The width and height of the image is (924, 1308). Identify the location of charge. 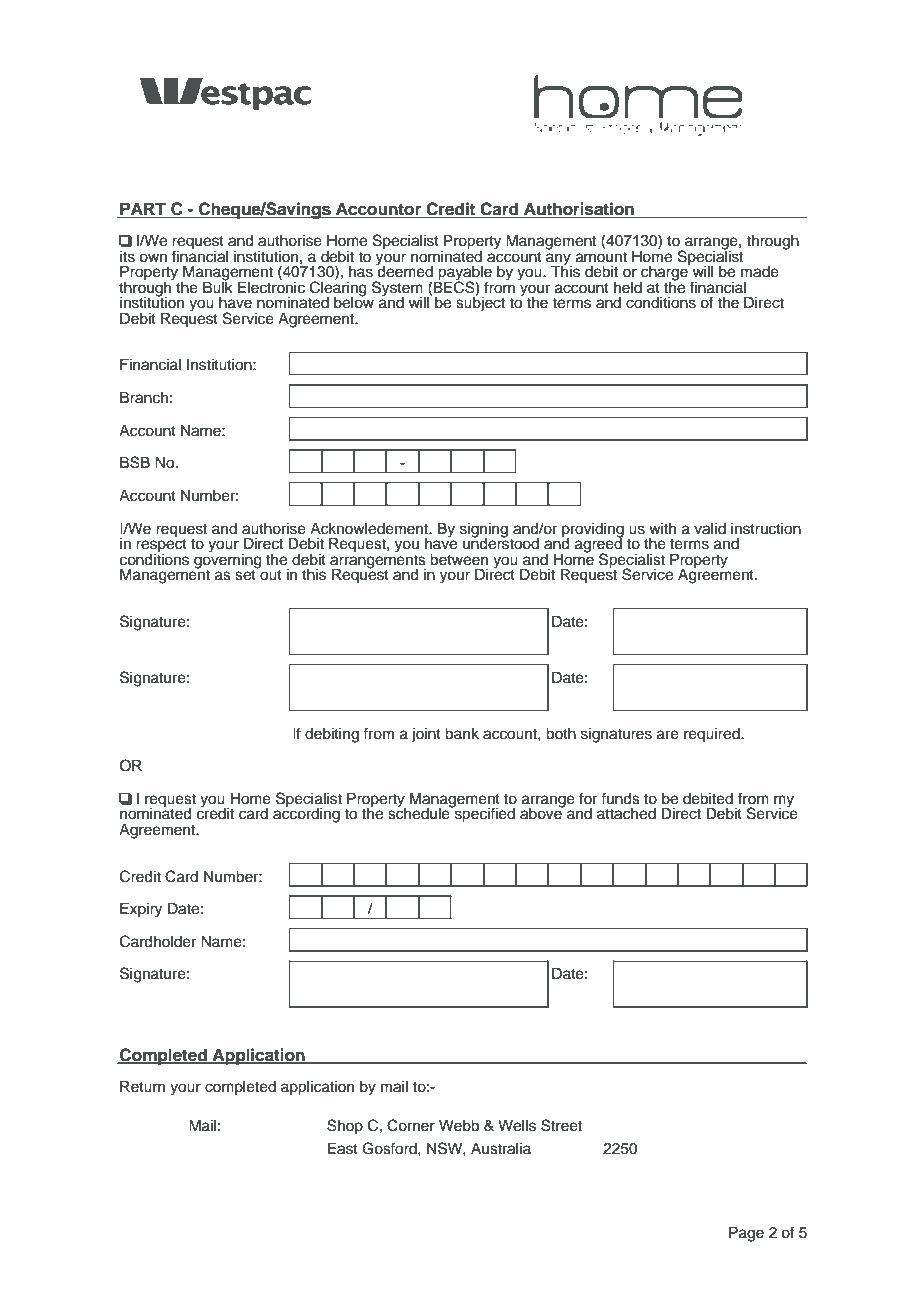
(665, 273).
